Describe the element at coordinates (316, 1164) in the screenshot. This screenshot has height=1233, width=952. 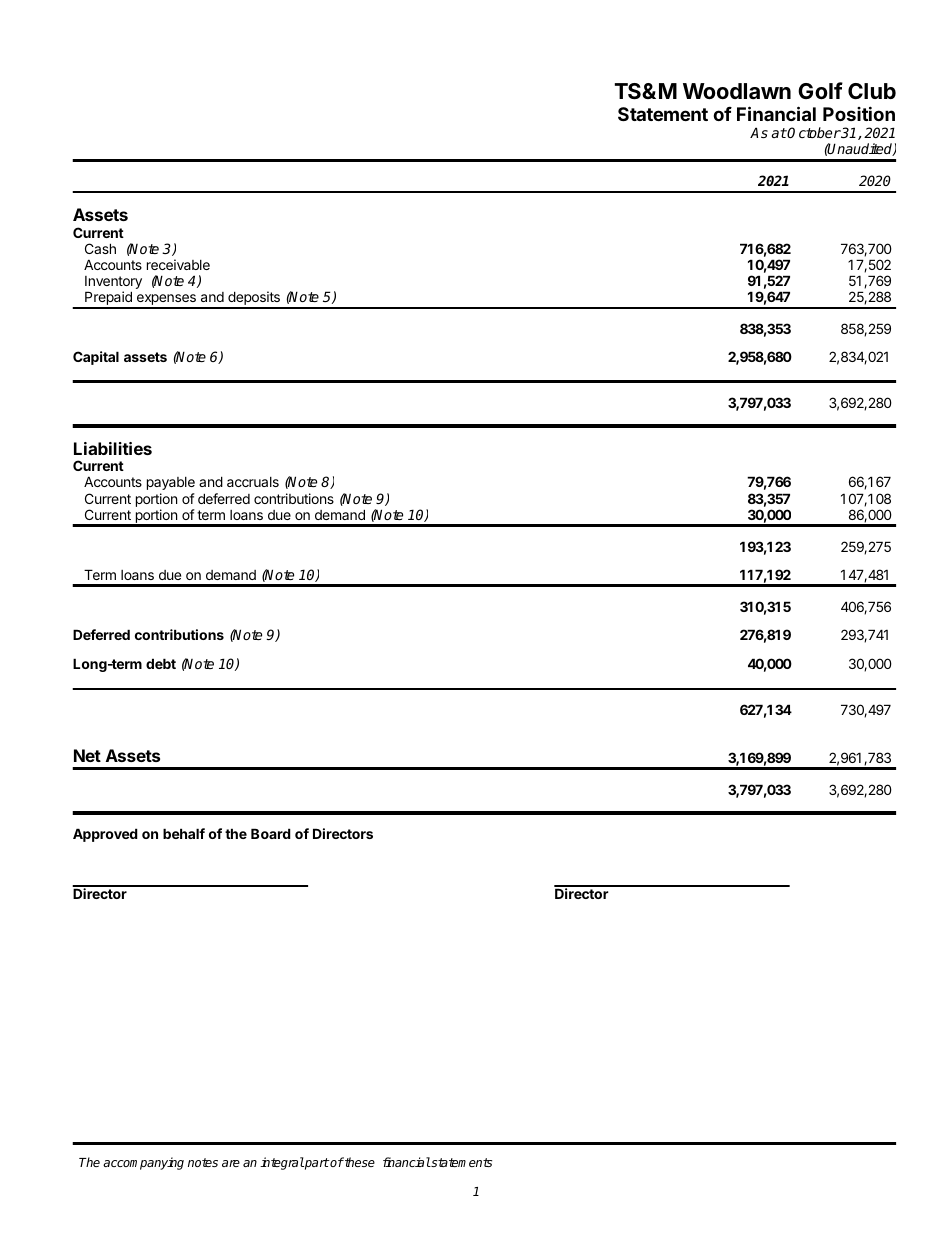
I see `part` at that location.
